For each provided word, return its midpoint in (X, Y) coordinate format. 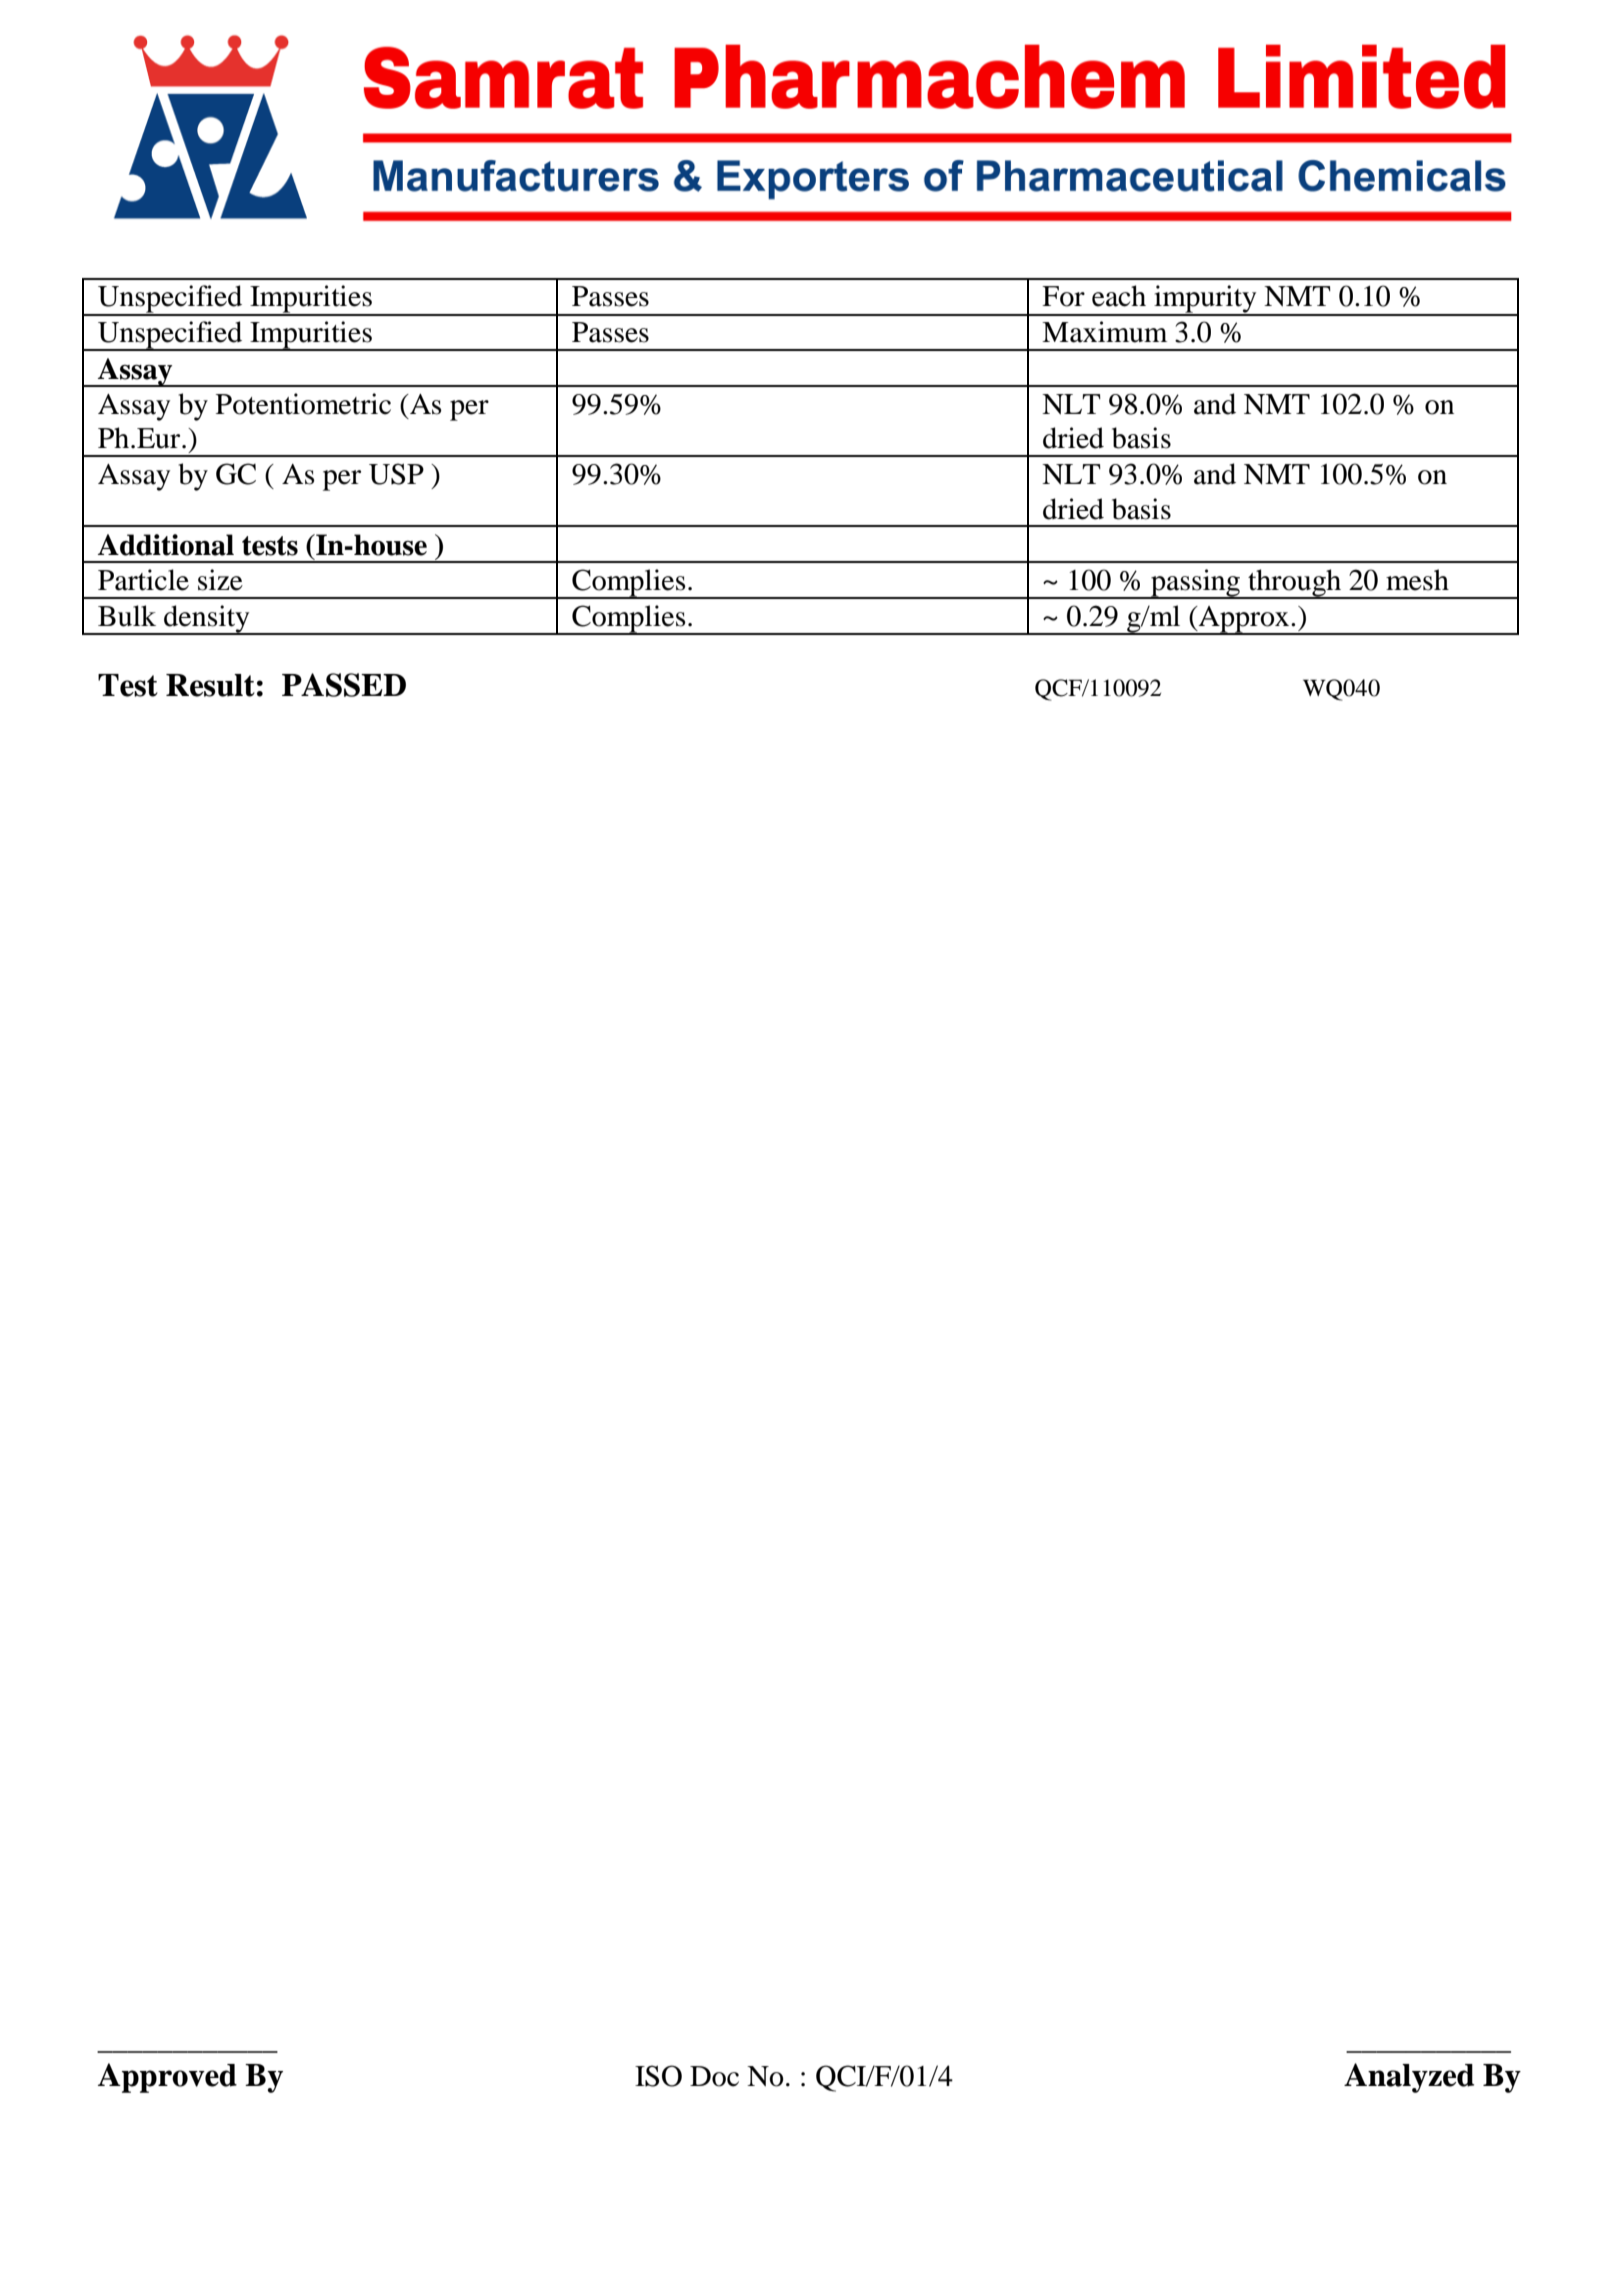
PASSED (344, 685)
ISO (658, 2076)
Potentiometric (303, 404)
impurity (1205, 300)
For (1063, 296)
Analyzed (1409, 2078)
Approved (167, 2078)
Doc (714, 2076)
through (1295, 584)
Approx (1244, 620)
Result (210, 685)
